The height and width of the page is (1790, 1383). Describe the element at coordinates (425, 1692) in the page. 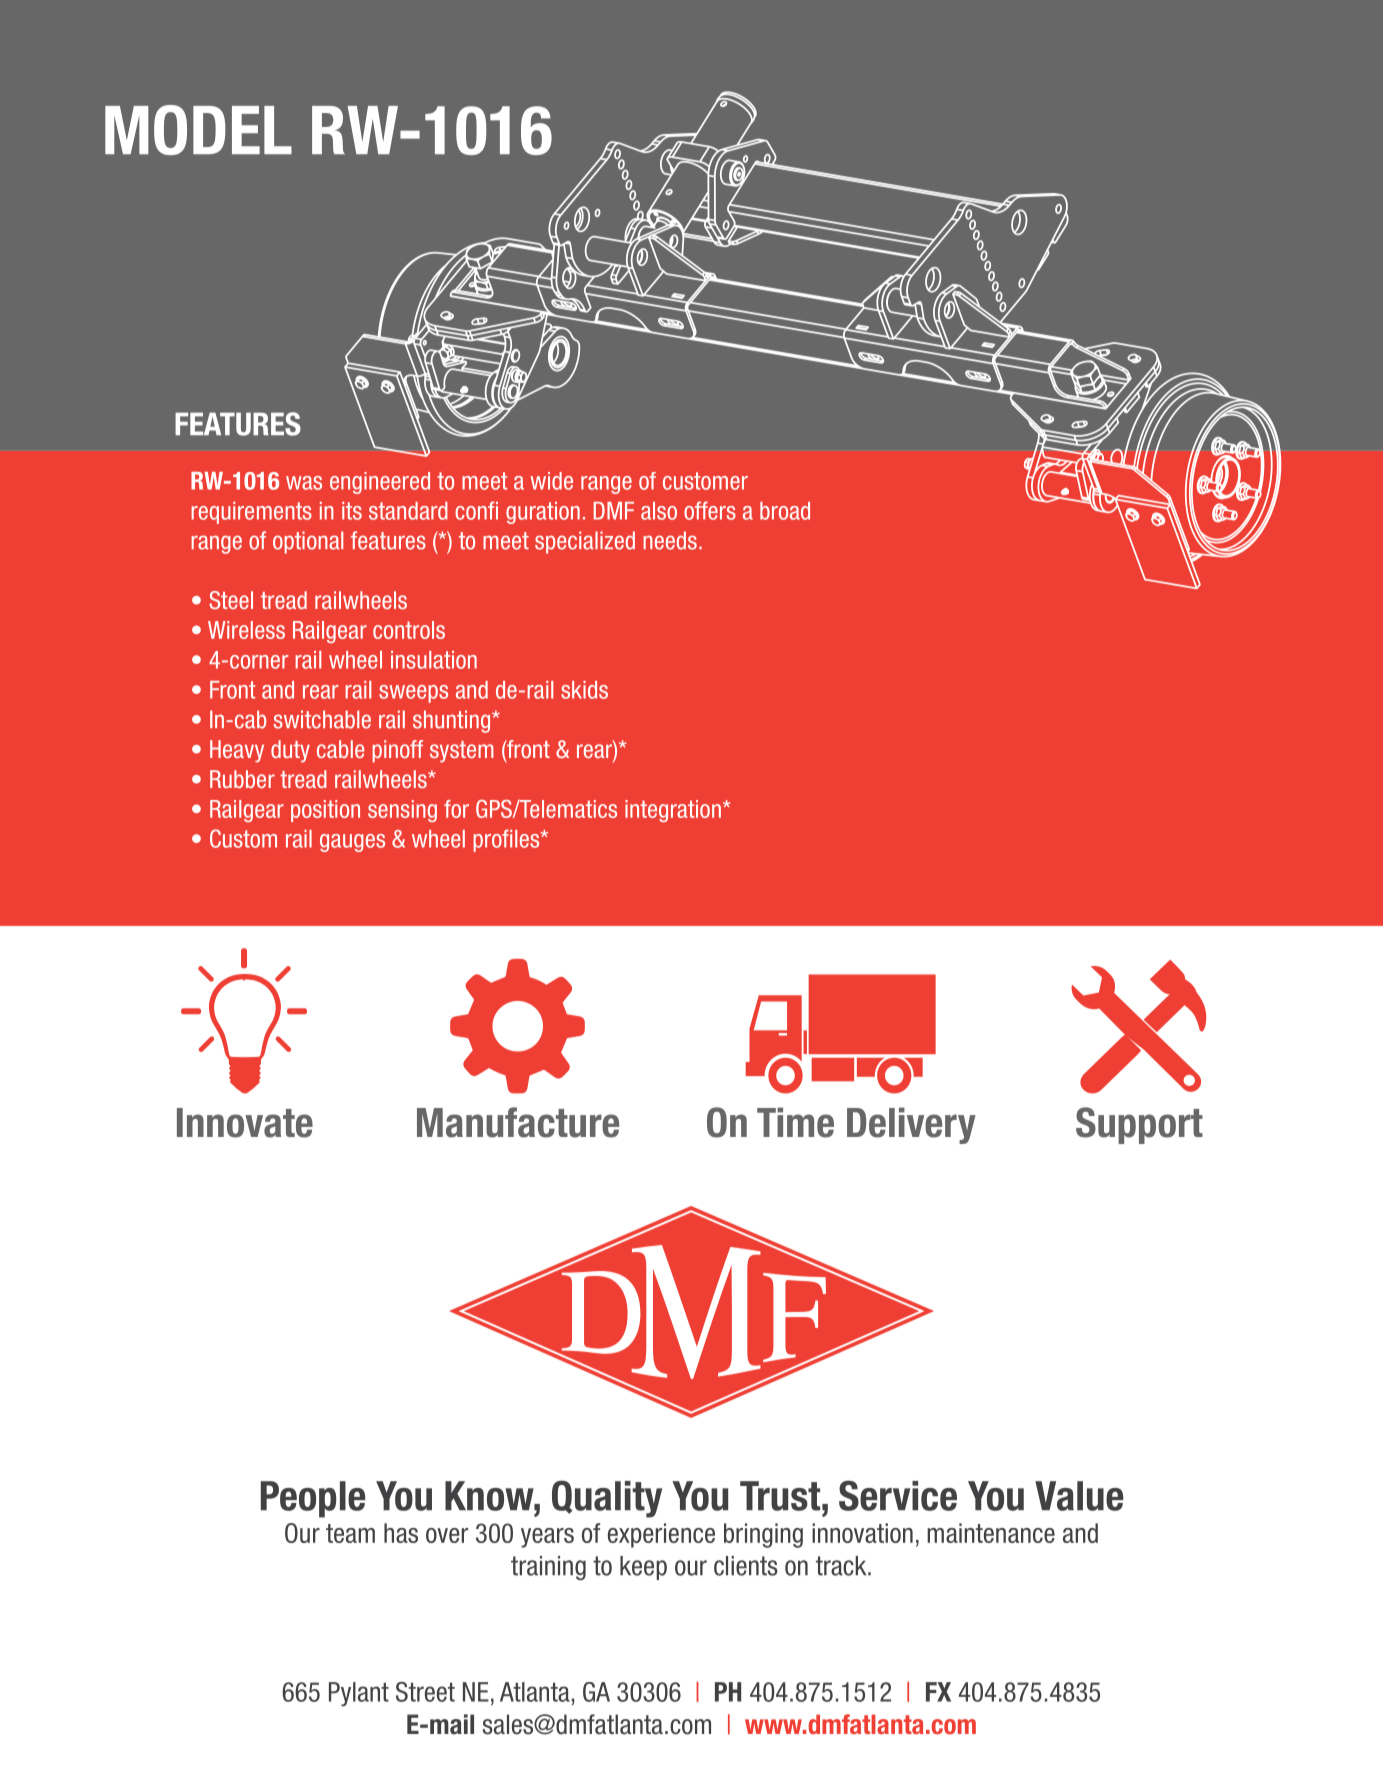

I see `Street` at that location.
